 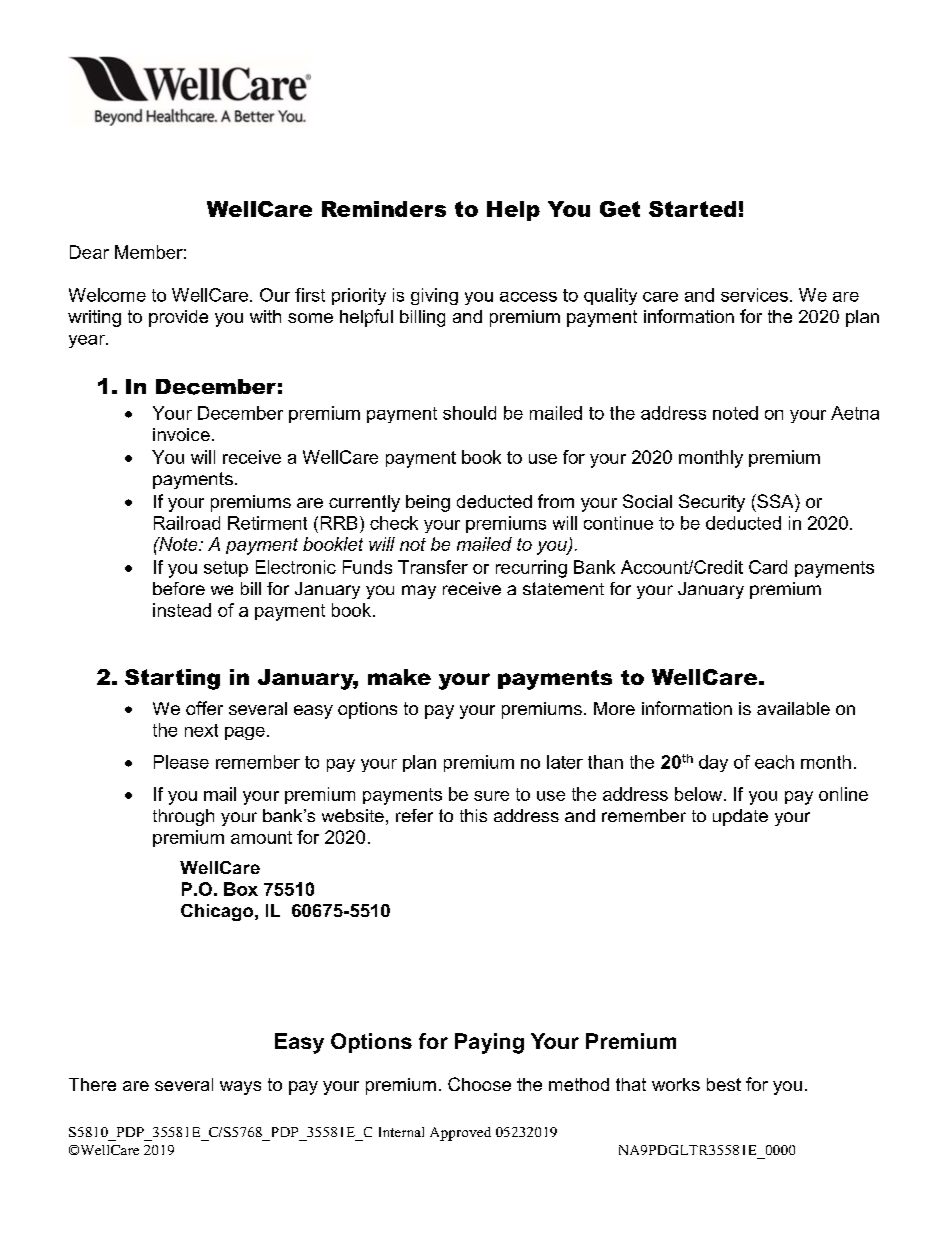 What do you see at coordinates (240, 1088) in the document?
I see `ways` at bounding box center [240, 1088].
